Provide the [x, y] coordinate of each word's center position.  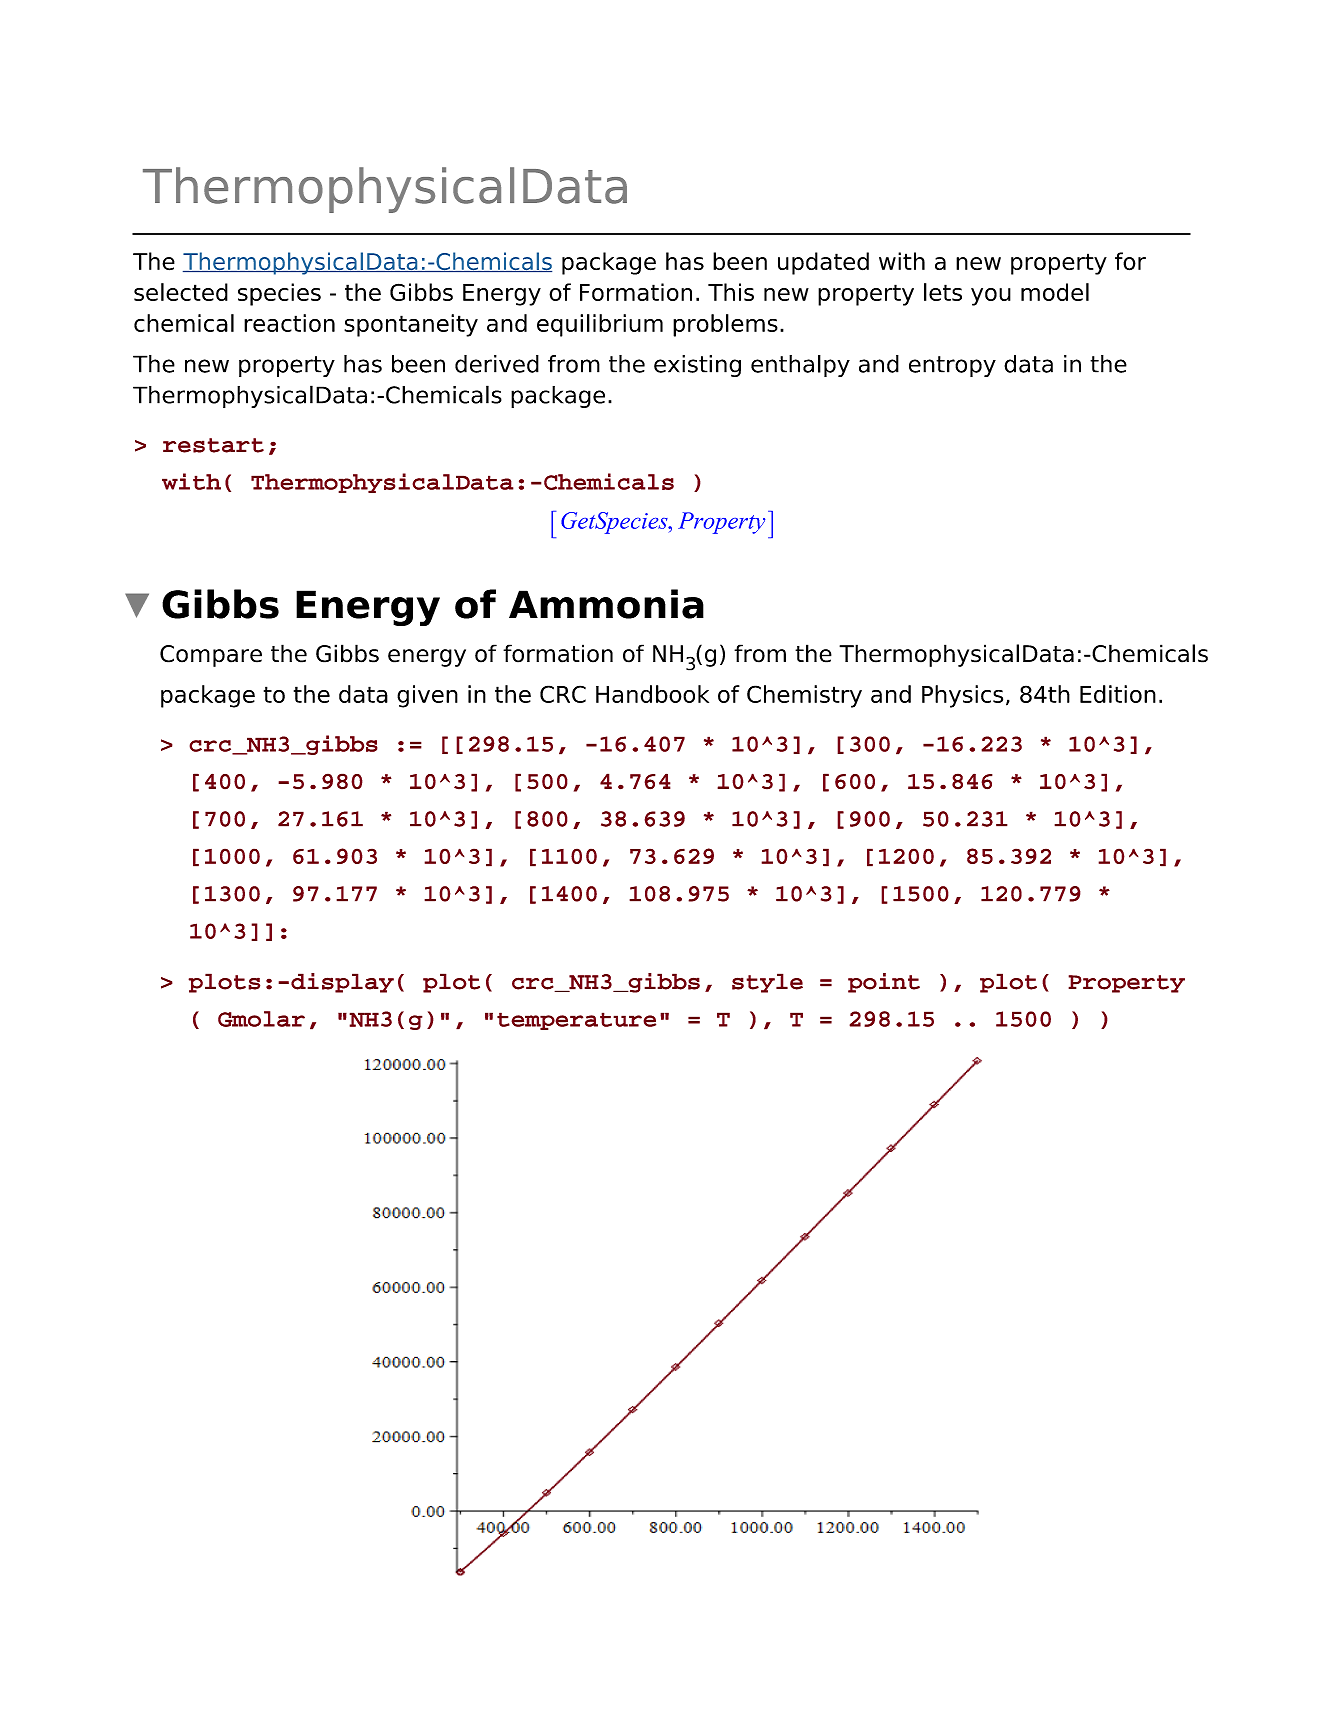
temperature [576, 1021]
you [991, 297]
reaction [289, 323]
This [731, 292]
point [884, 983]
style [767, 983]
